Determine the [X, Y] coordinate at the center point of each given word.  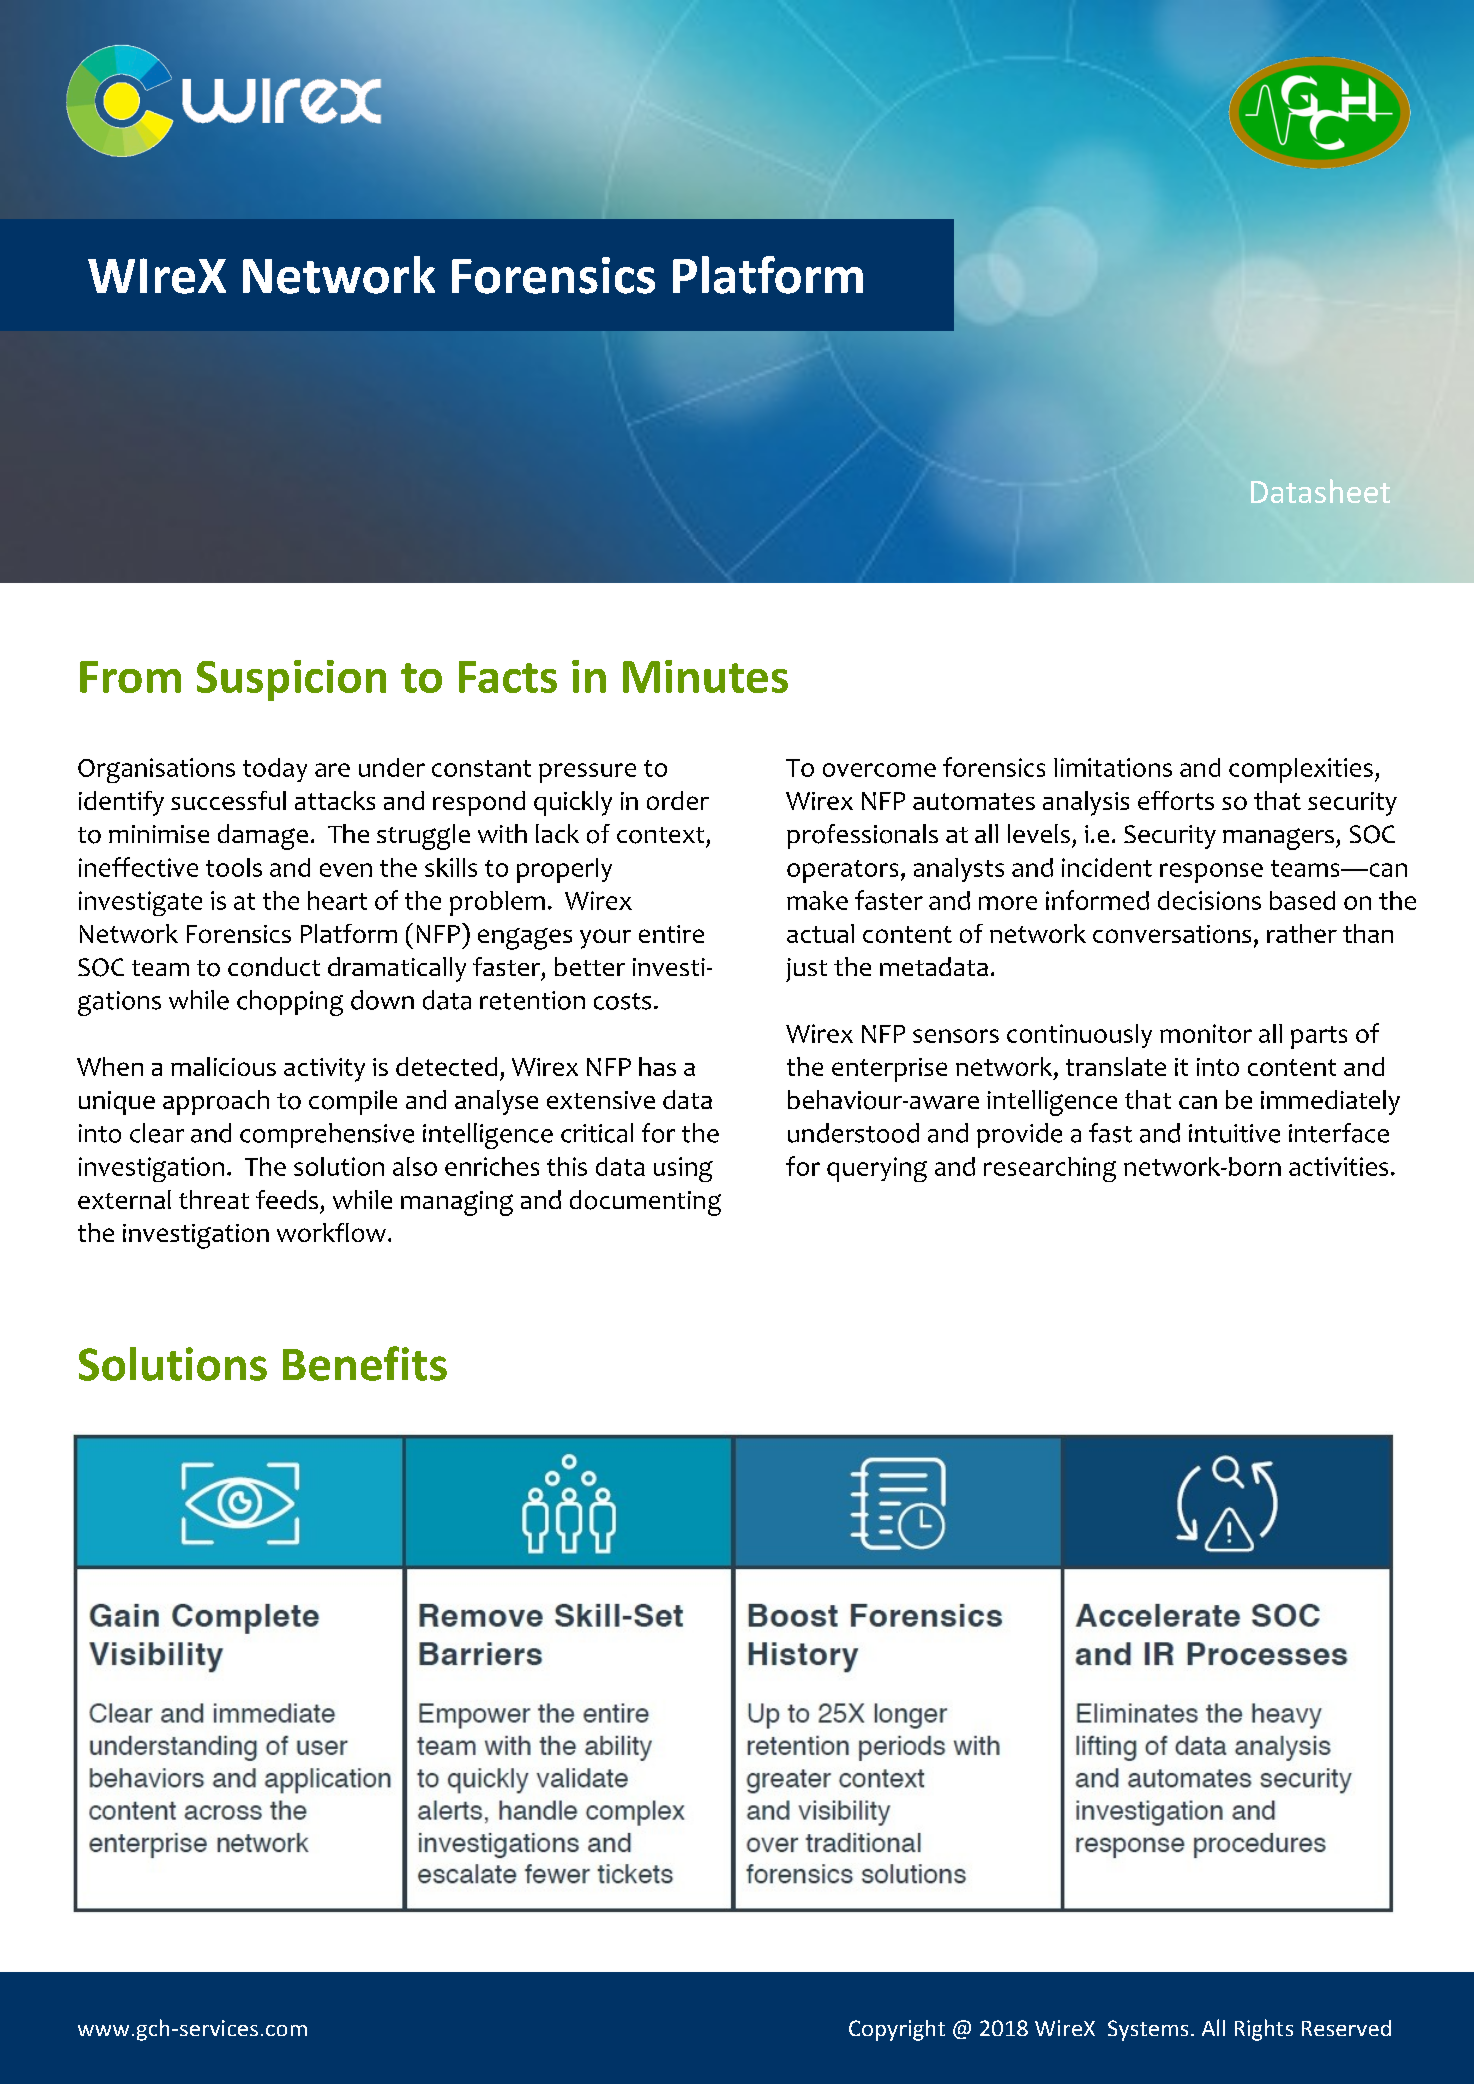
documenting [645, 1203]
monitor [1206, 1033]
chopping [290, 1003]
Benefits [365, 1363]
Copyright [897, 2030]
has [657, 1066]
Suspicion [291, 680]
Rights [1264, 2030]
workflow [331, 1232]
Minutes [705, 676]
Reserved [1346, 2028]
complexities [1301, 770]
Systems [1148, 2030]
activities [1338, 1166]
